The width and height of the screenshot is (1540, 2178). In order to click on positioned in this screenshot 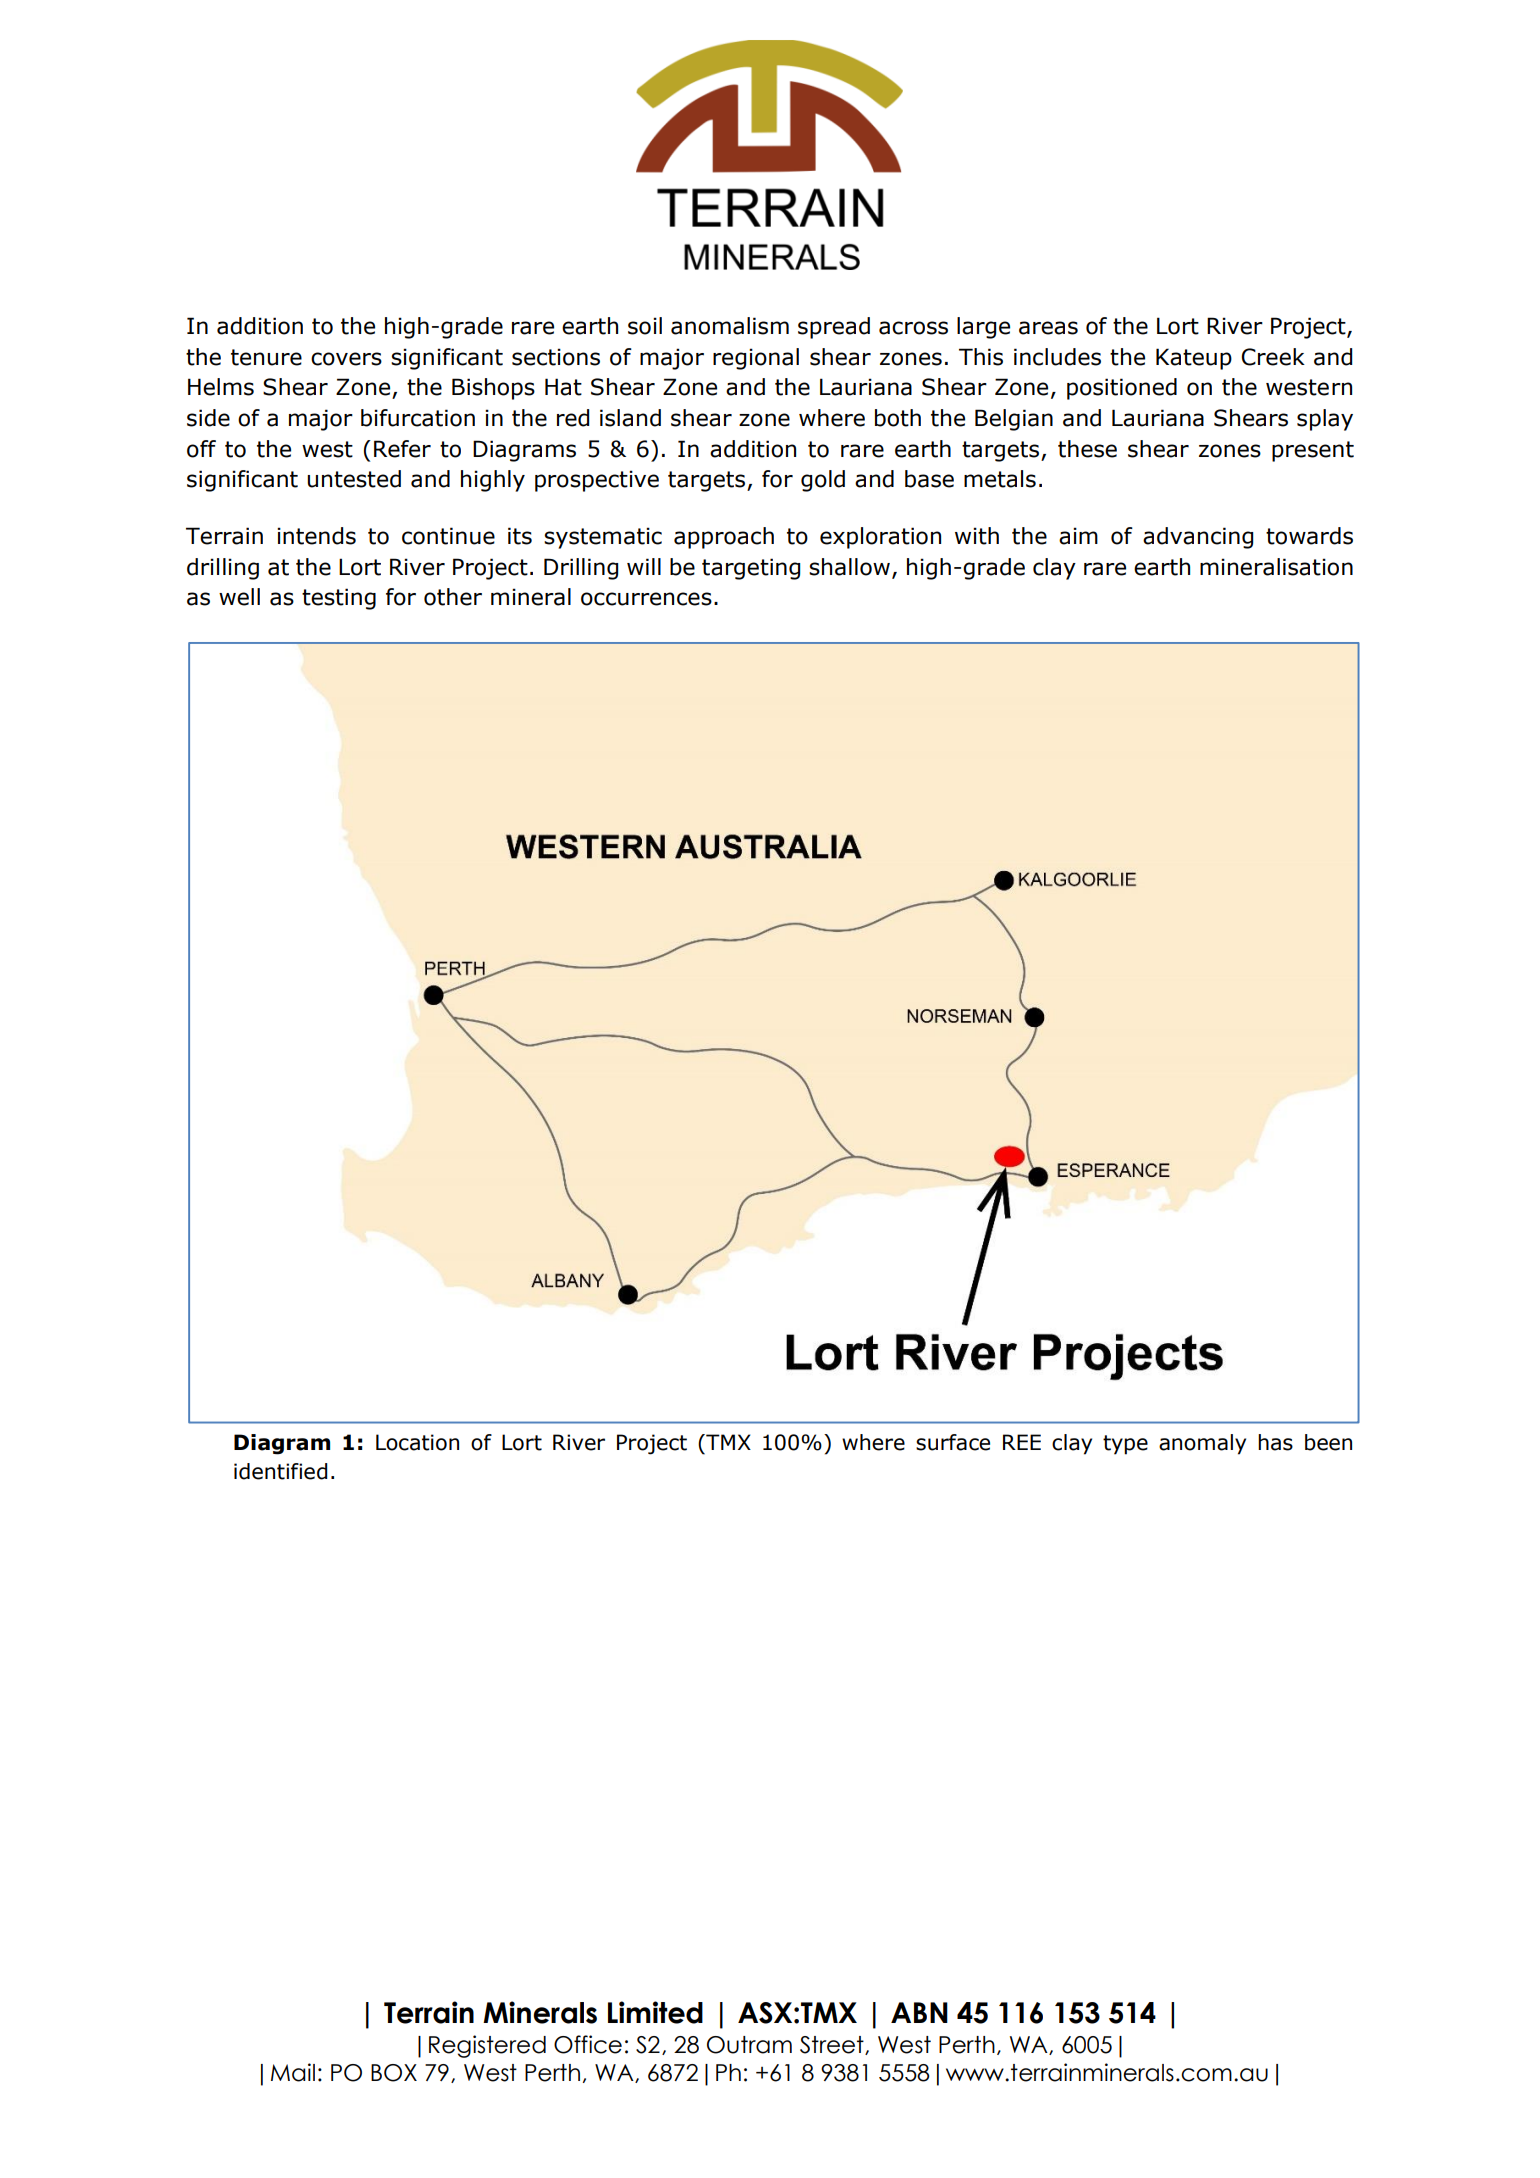, I will do `click(1122, 389)`.
